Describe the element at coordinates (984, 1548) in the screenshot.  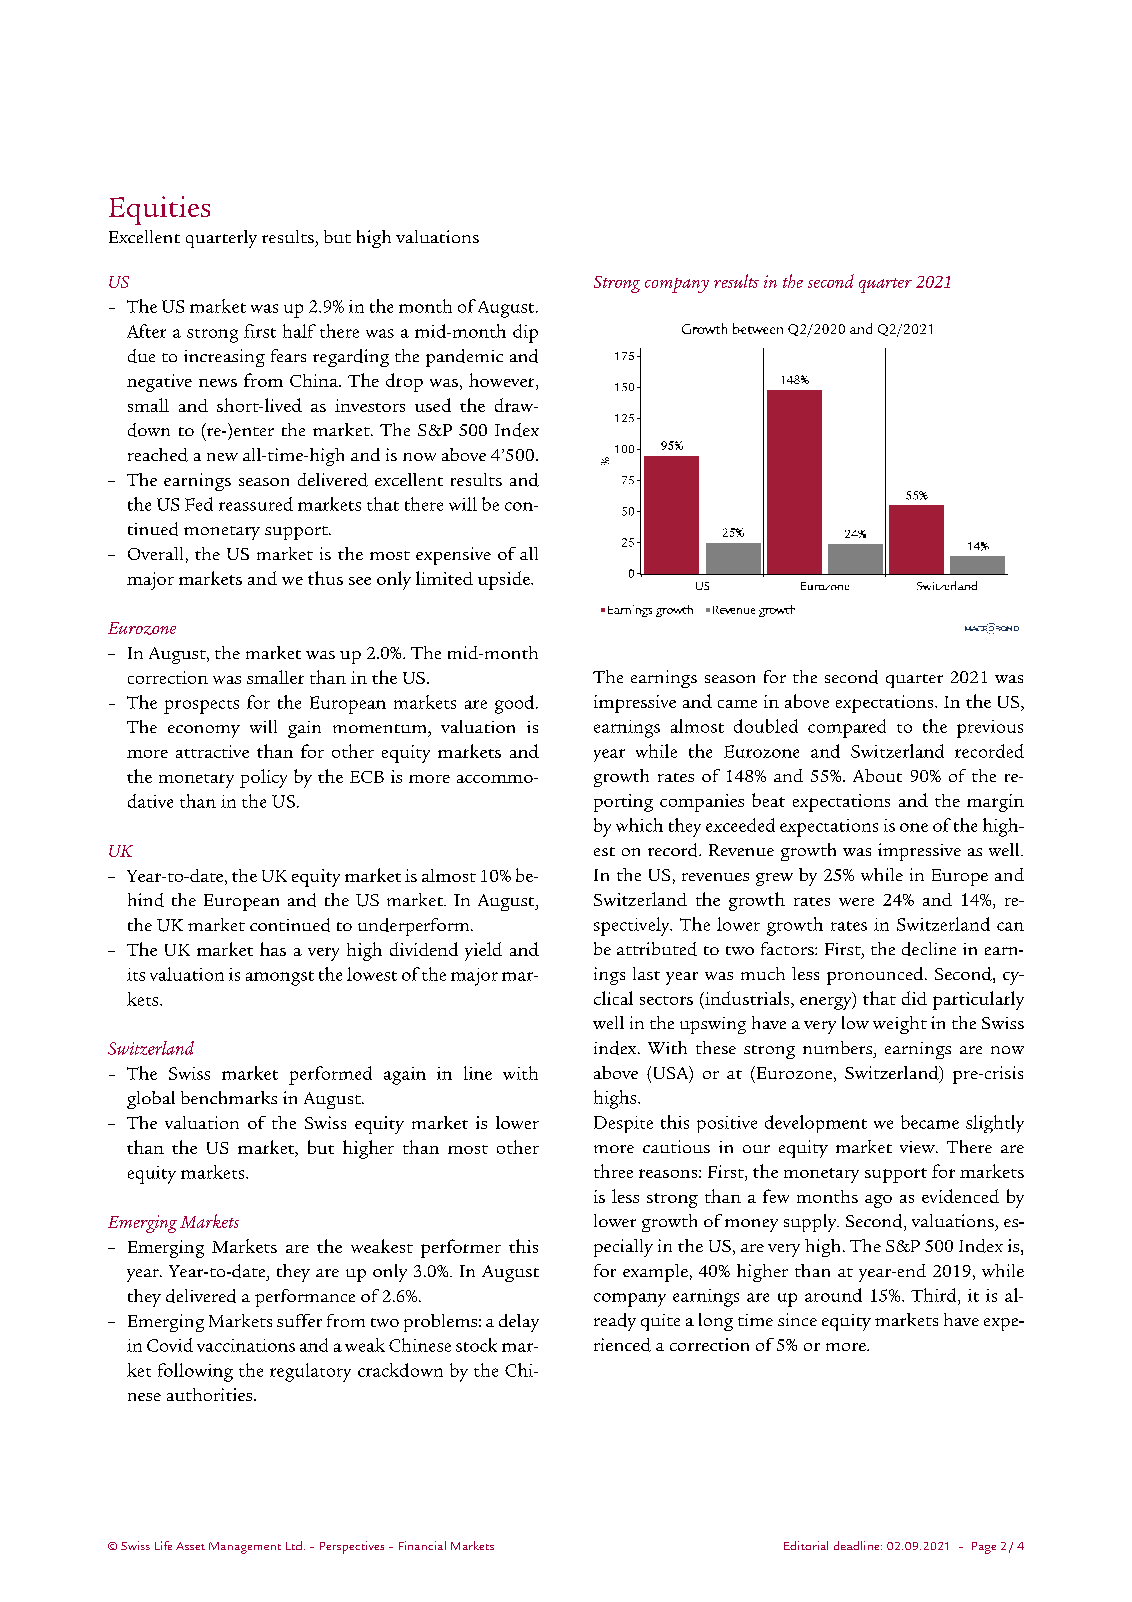
I see `Page` at that location.
